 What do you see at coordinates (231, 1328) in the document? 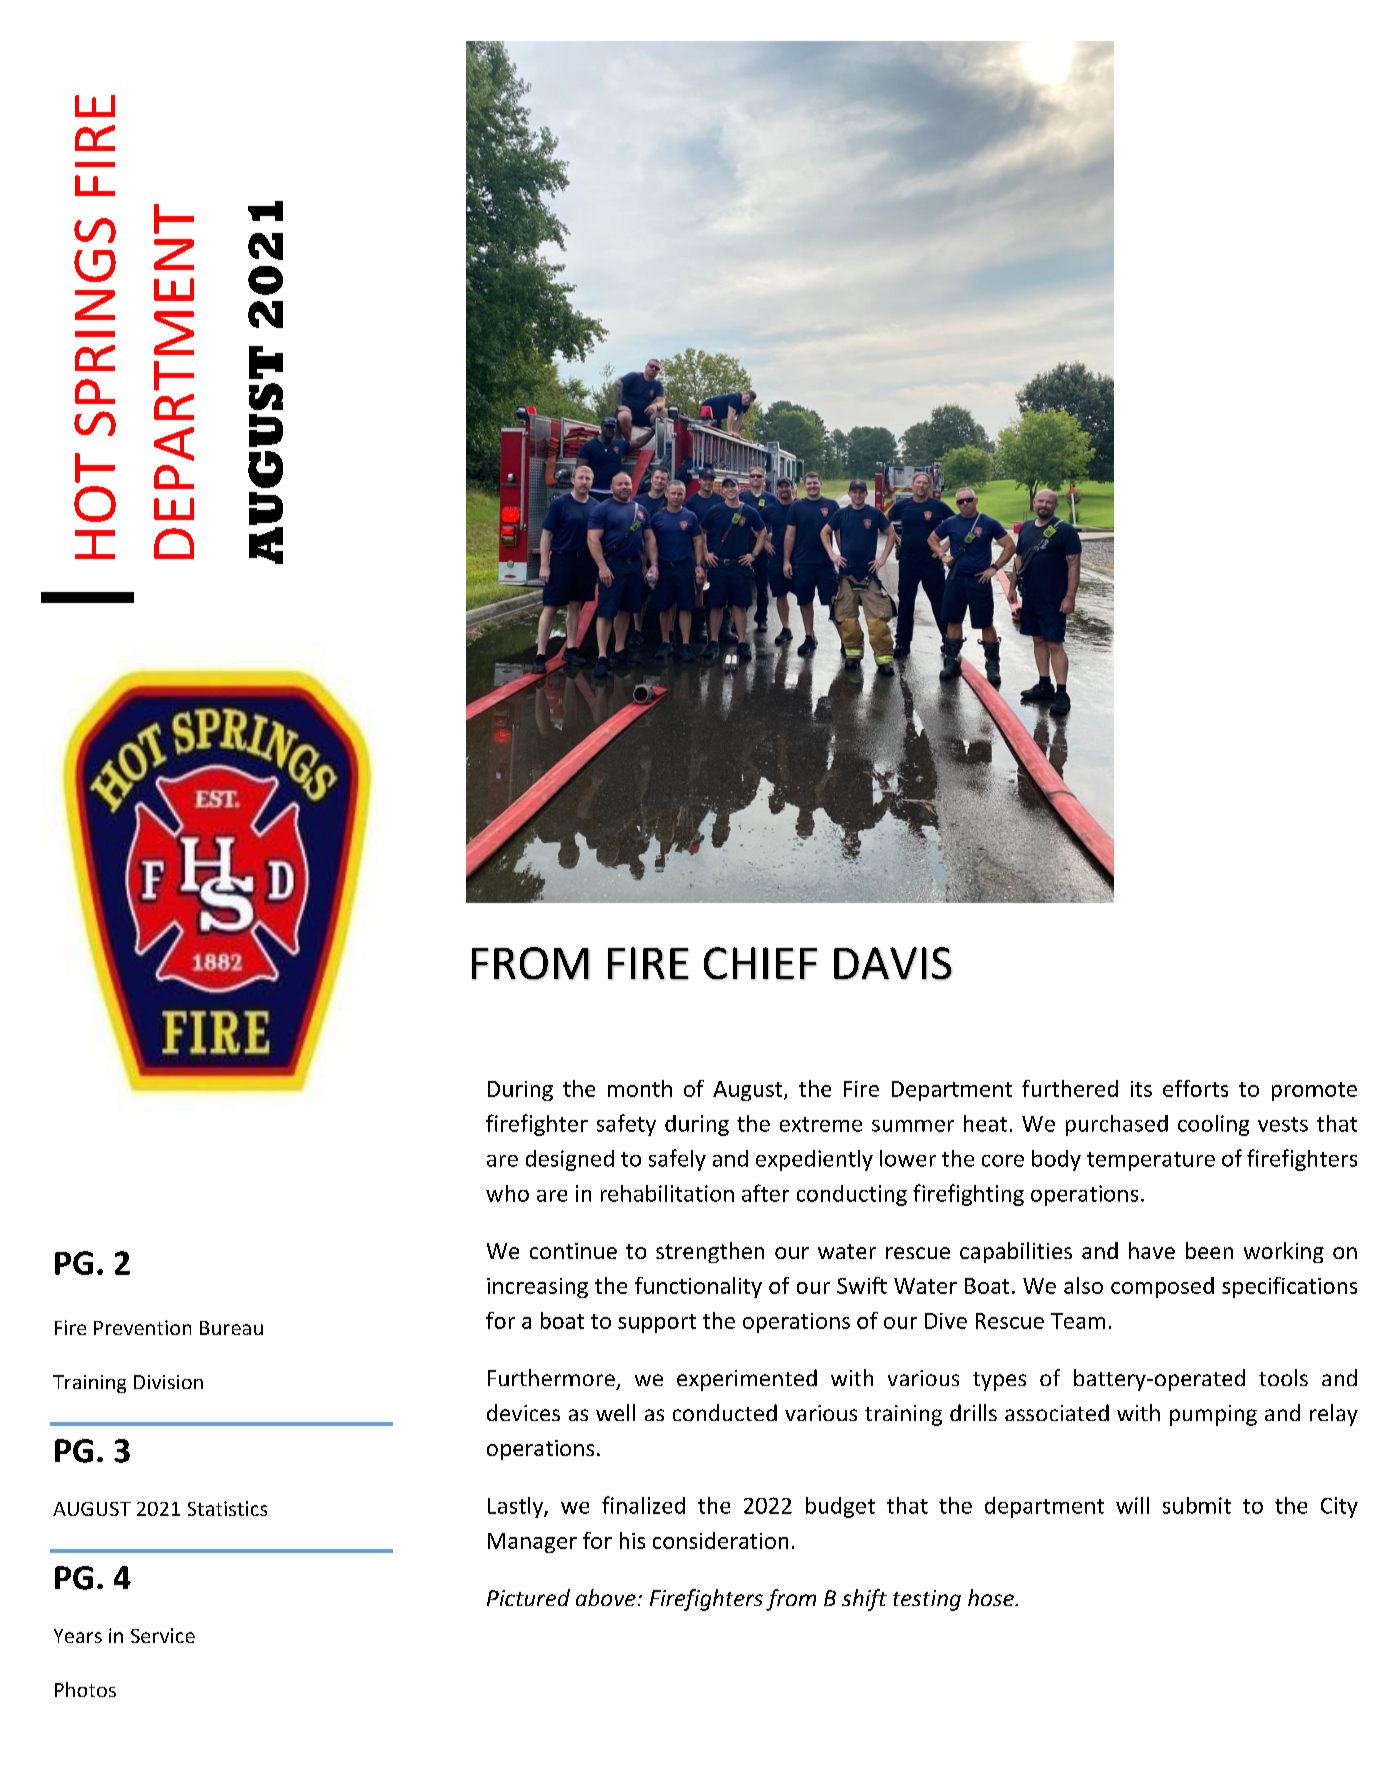
I see `Bureau` at bounding box center [231, 1328].
